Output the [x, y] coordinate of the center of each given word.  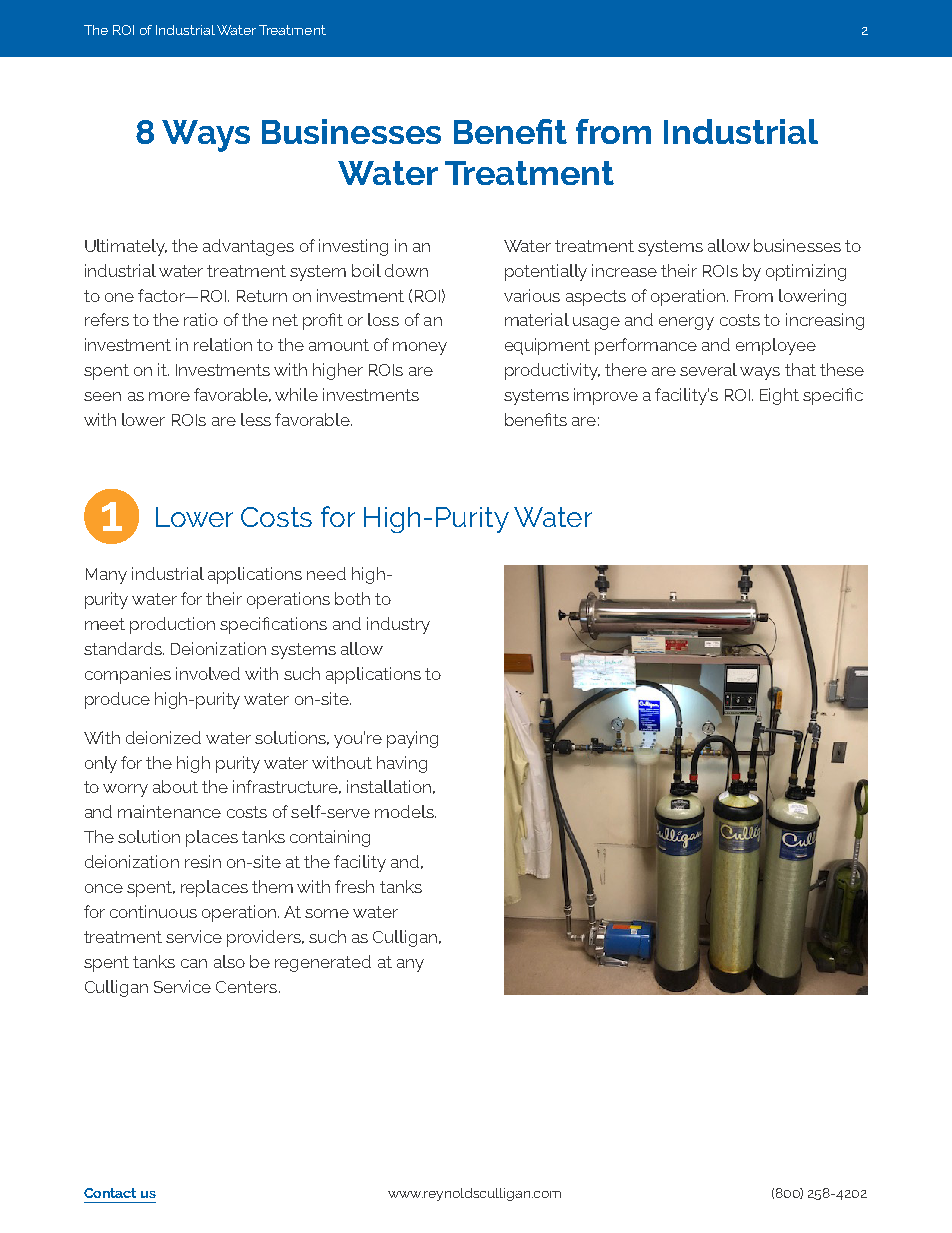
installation [389, 786]
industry [398, 625]
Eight [779, 396]
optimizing [806, 272]
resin [203, 861]
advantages [248, 247]
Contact [110, 1193]
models [405, 811]
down [406, 270]
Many [106, 576]
